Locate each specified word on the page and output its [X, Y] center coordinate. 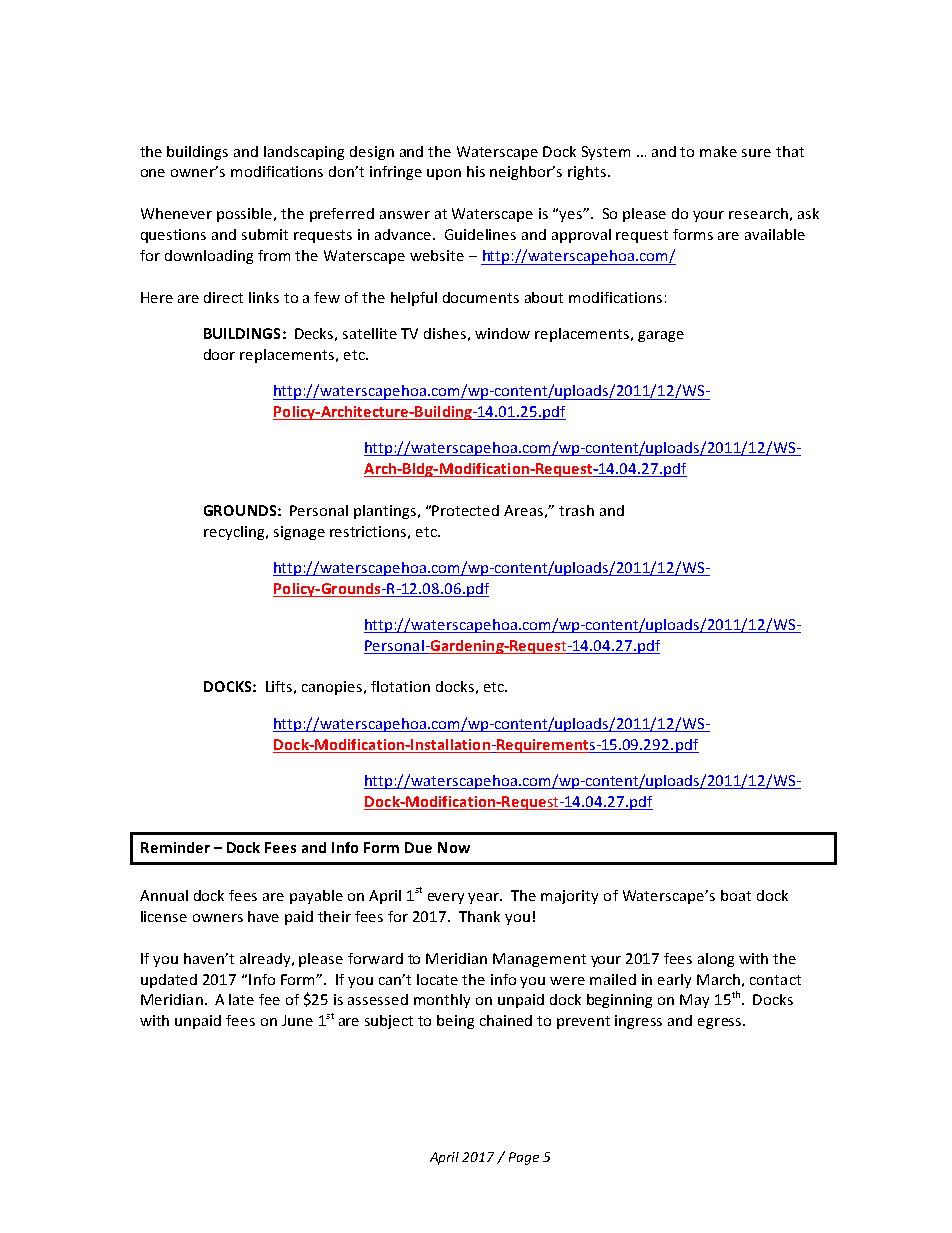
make [718, 151]
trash [576, 510]
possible [246, 215]
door [219, 354]
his [476, 171]
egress [721, 1023]
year [485, 898]
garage [661, 336]
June [297, 1020]
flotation [400, 686]
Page [524, 1158]
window [502, 333]
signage [299, 533]
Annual [164, 895]
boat [736, 895]
